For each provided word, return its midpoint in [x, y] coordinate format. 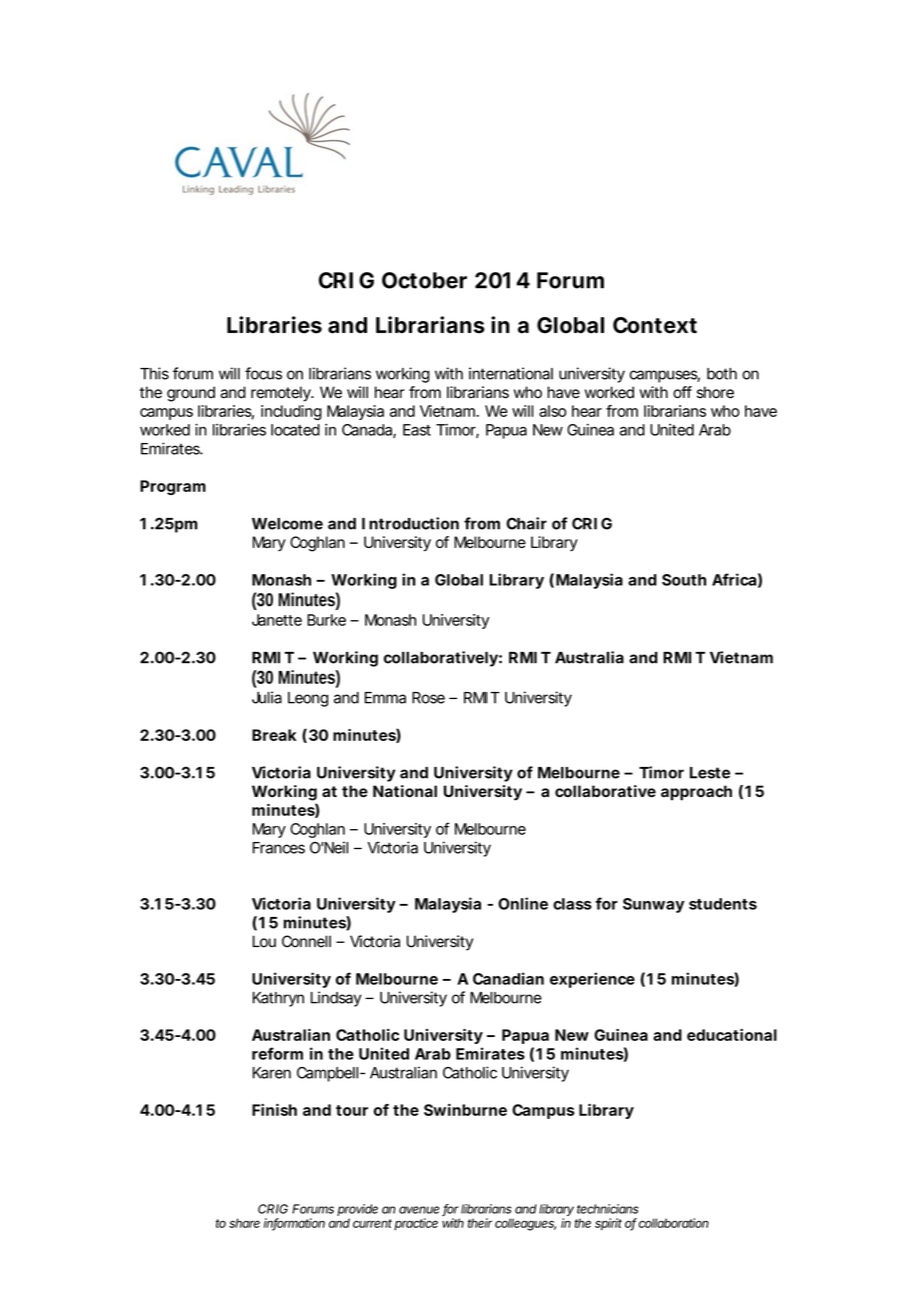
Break [274, 735]
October [424, 280]
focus [263, 373]
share [244, 1223]
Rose [428, 698]
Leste [710, 773]
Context [655, 325]
